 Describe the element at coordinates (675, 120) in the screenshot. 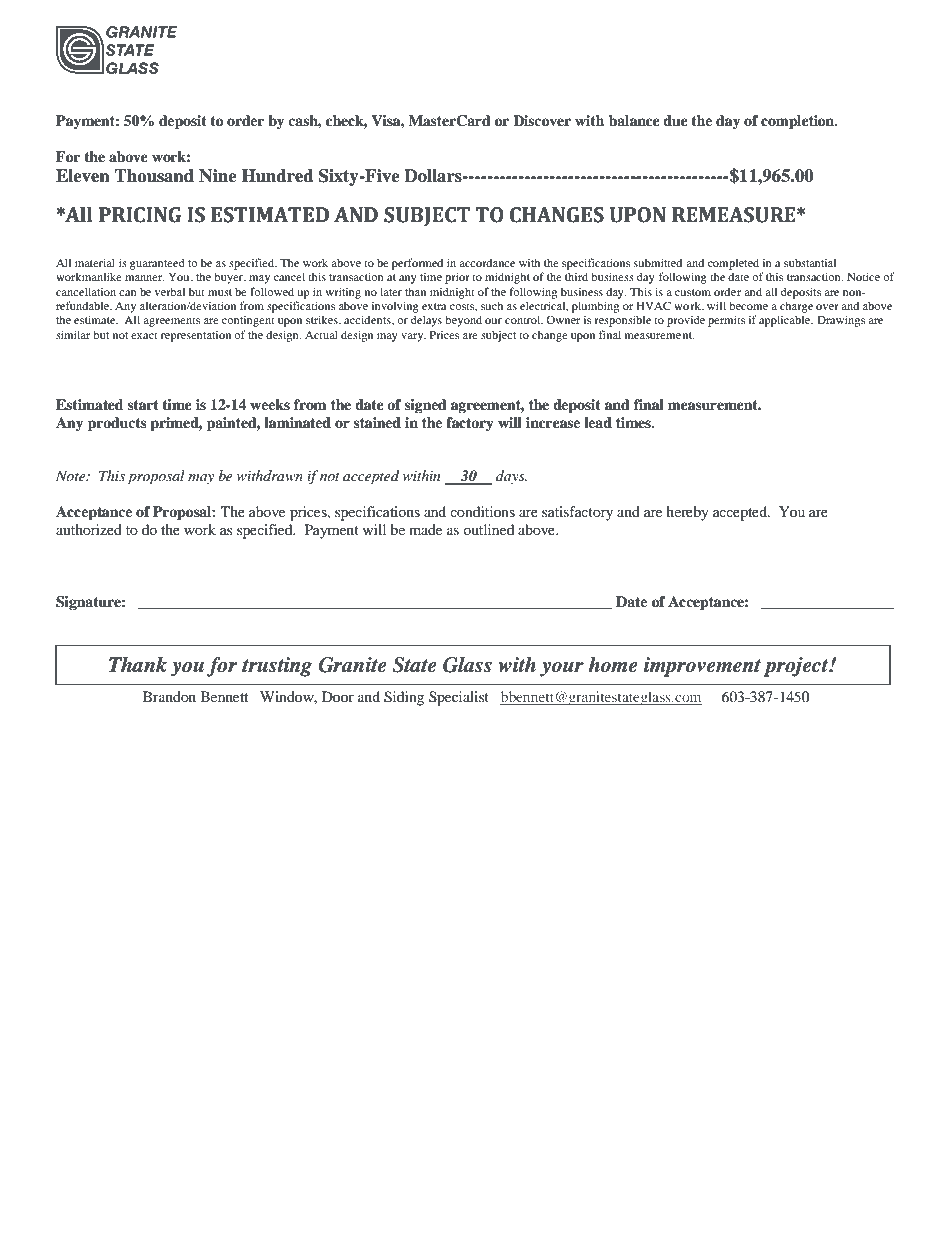

I see `due` at that location.
